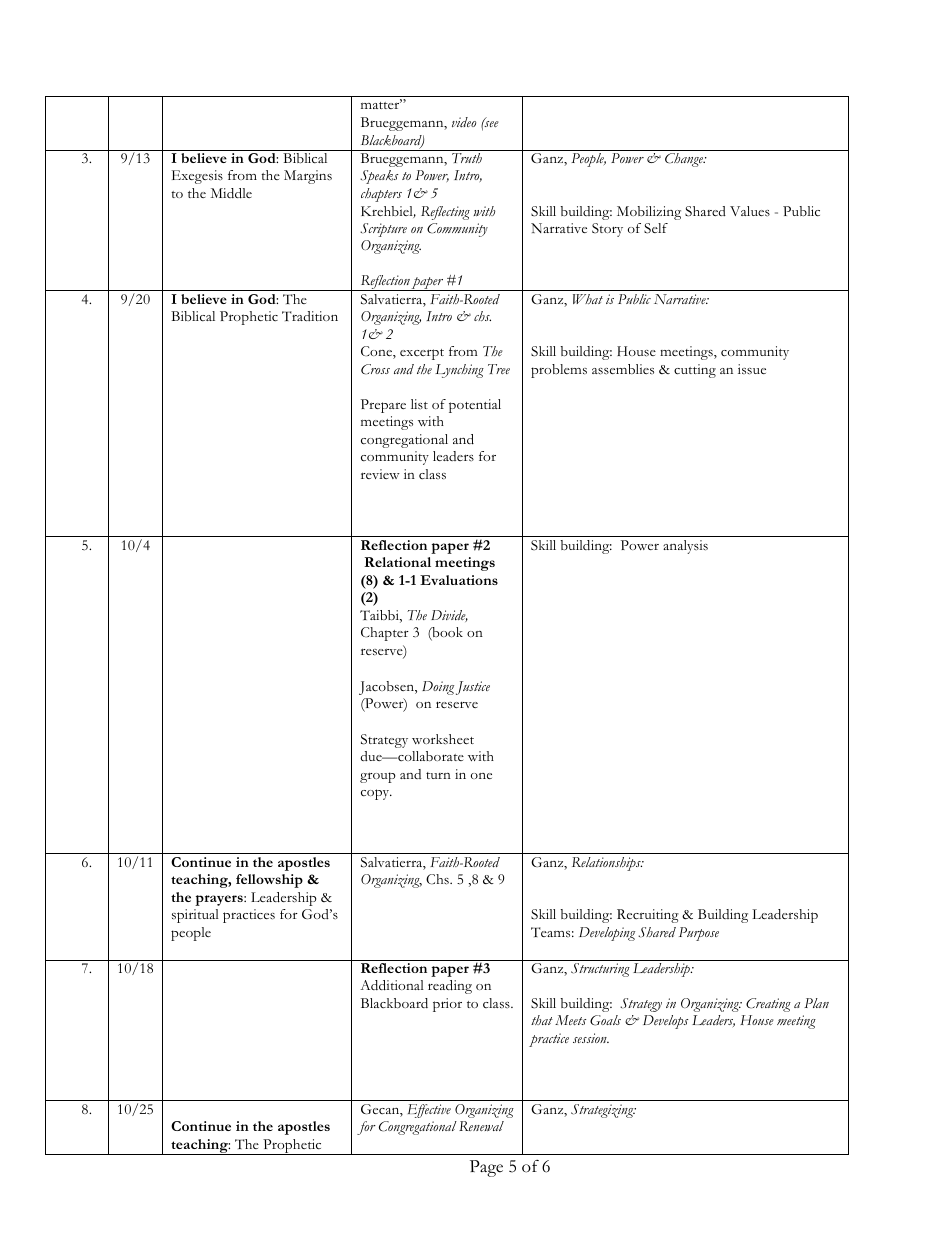 The width and height of the image is (952, 1233). I want to click on Page, so click(486, 1168).
